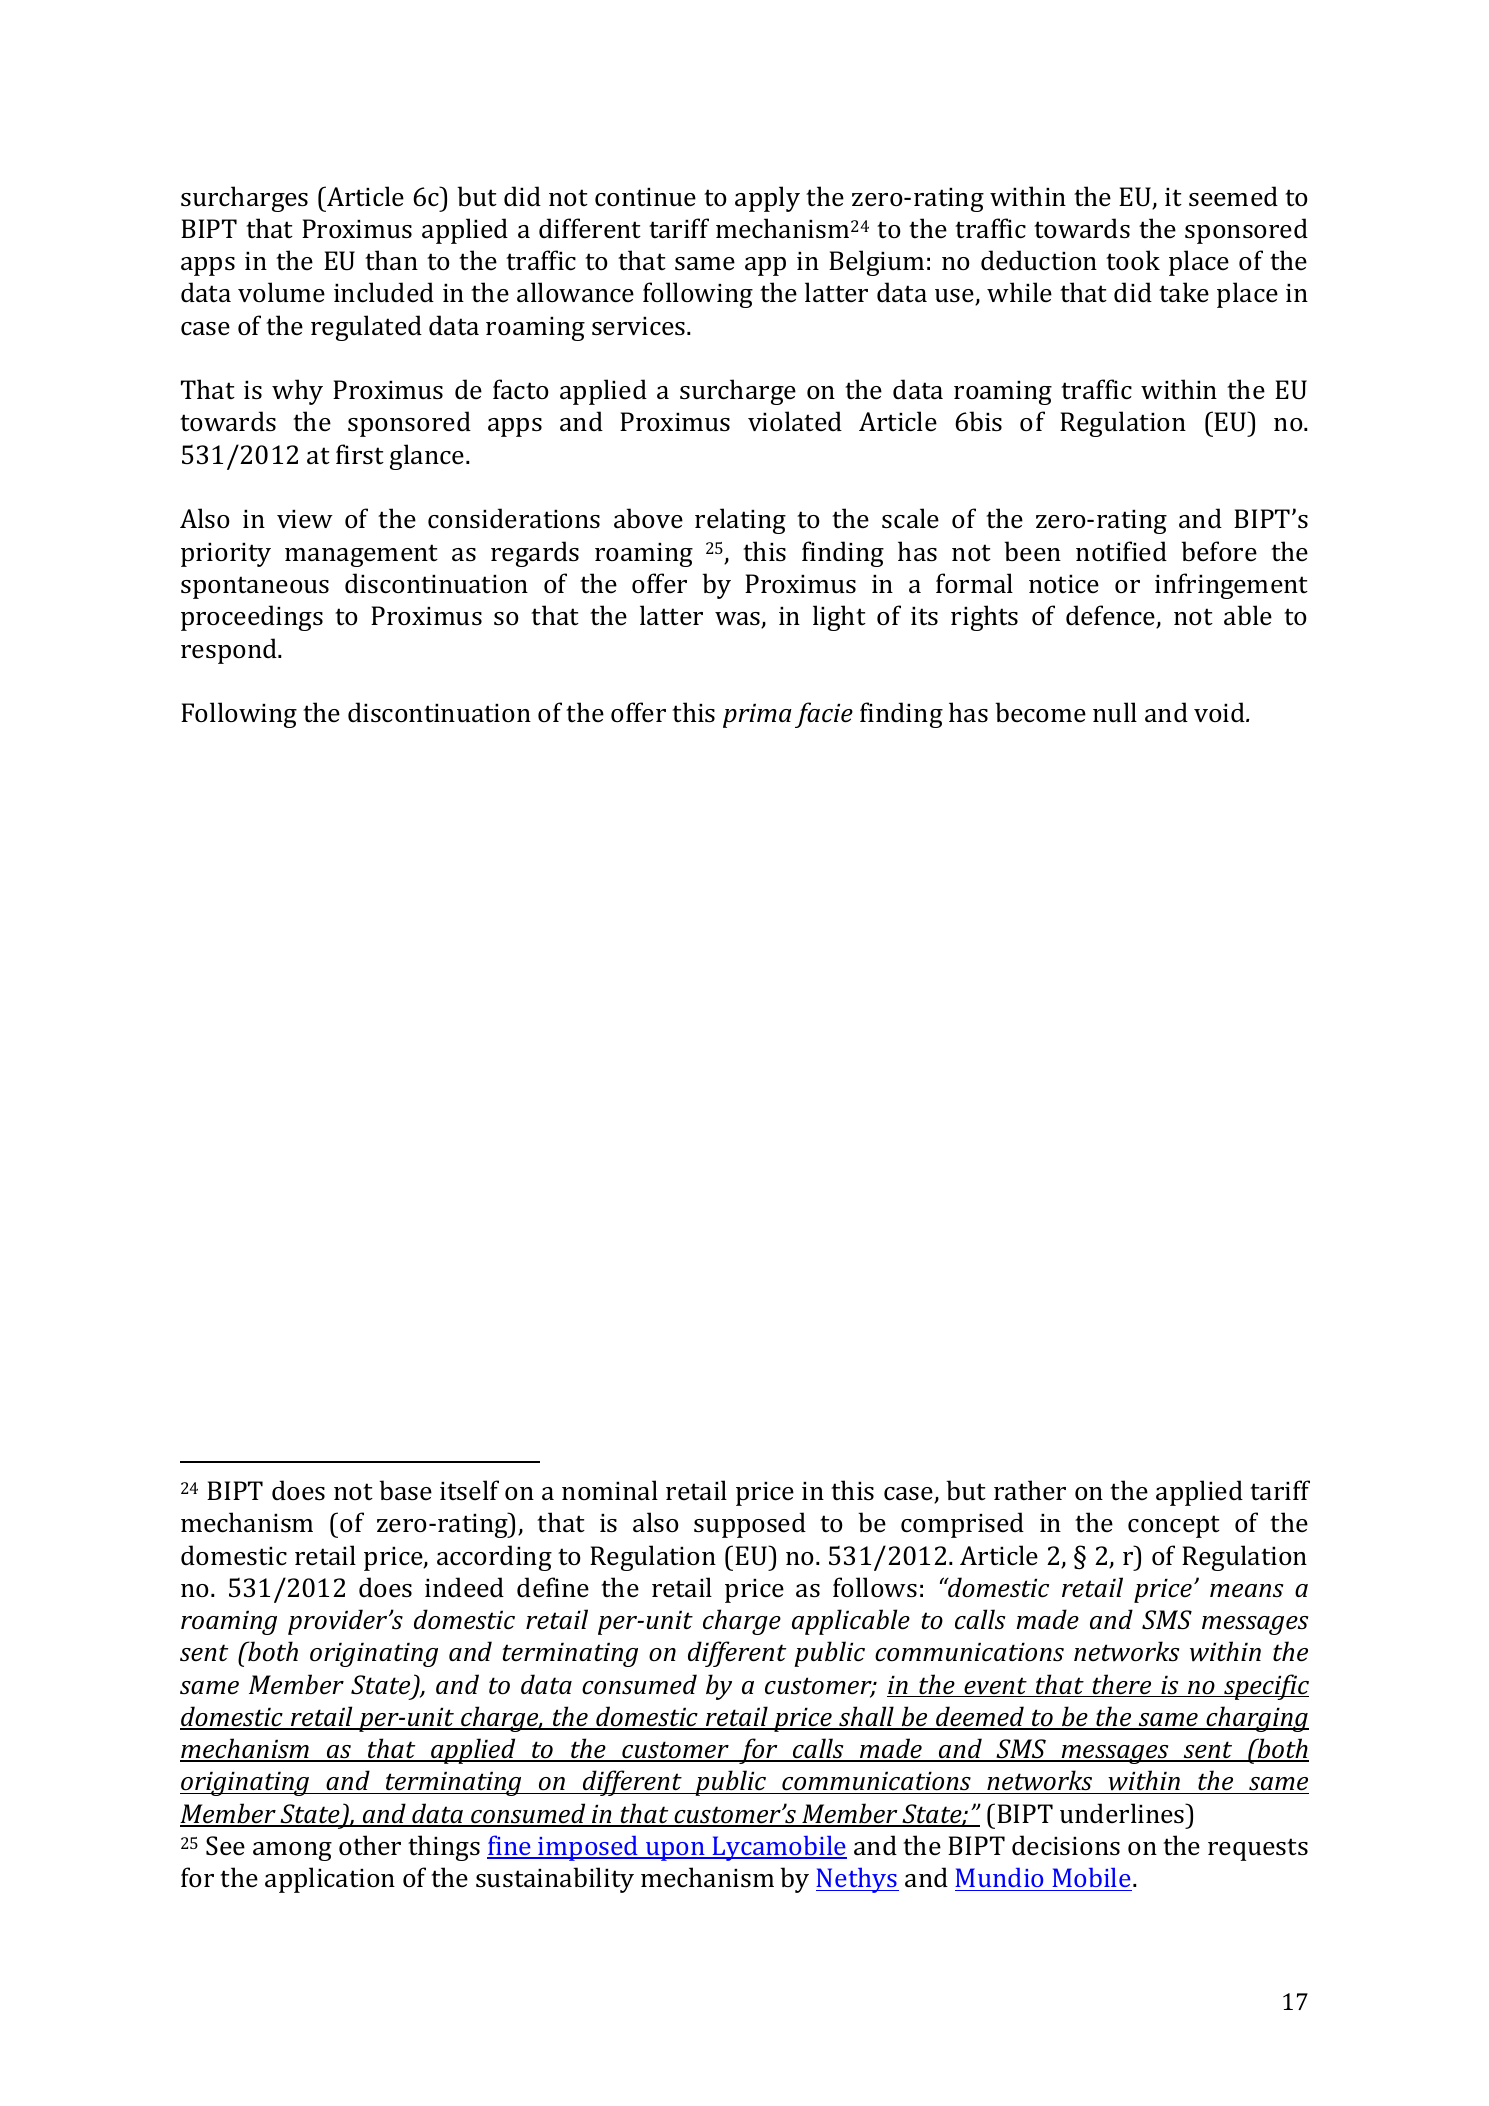  I want to click on nominal, so click(610, 1490).
